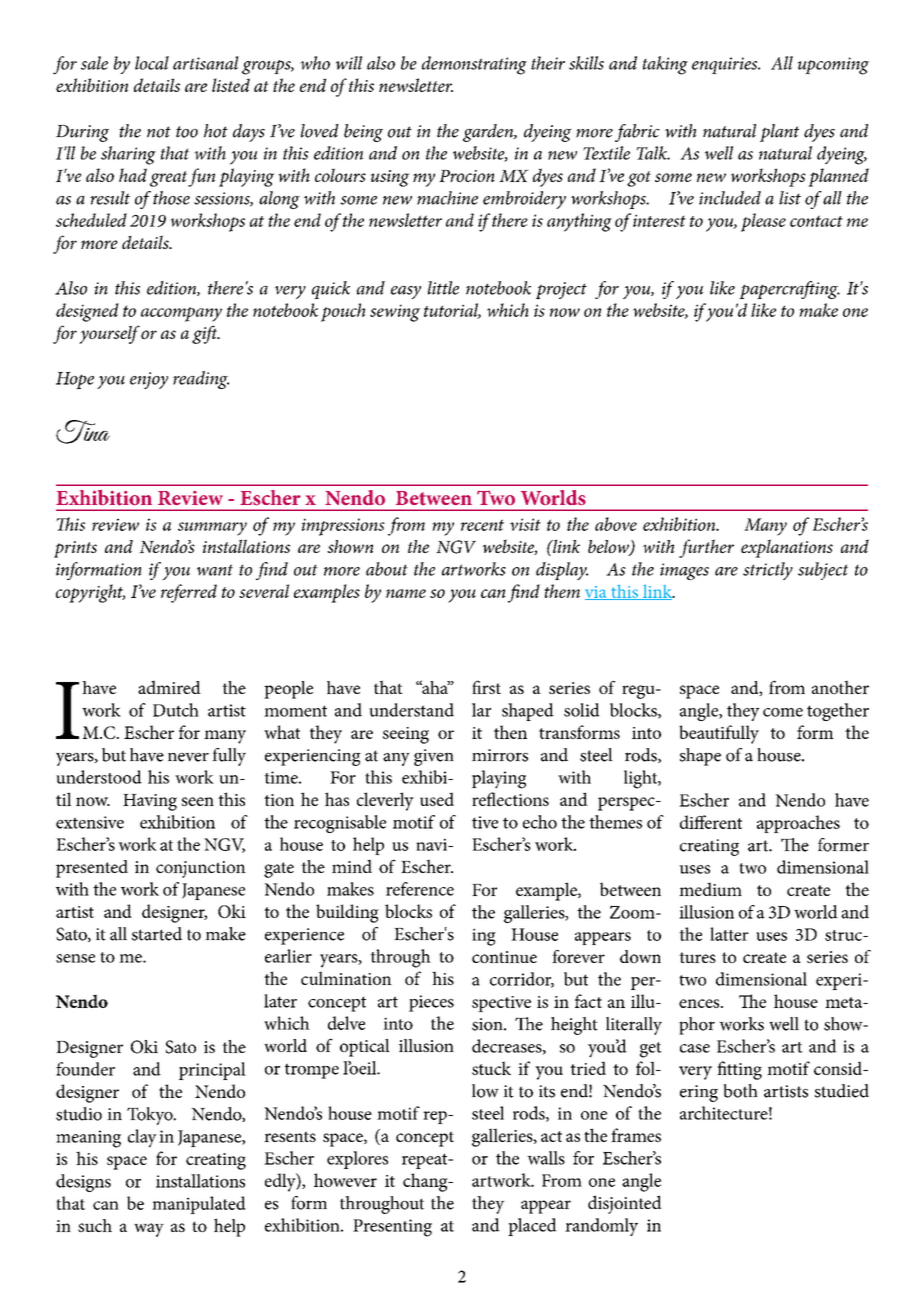 The width and height of the page is (924, 1308). I want to click on Presenting, so click(392, 1228).
